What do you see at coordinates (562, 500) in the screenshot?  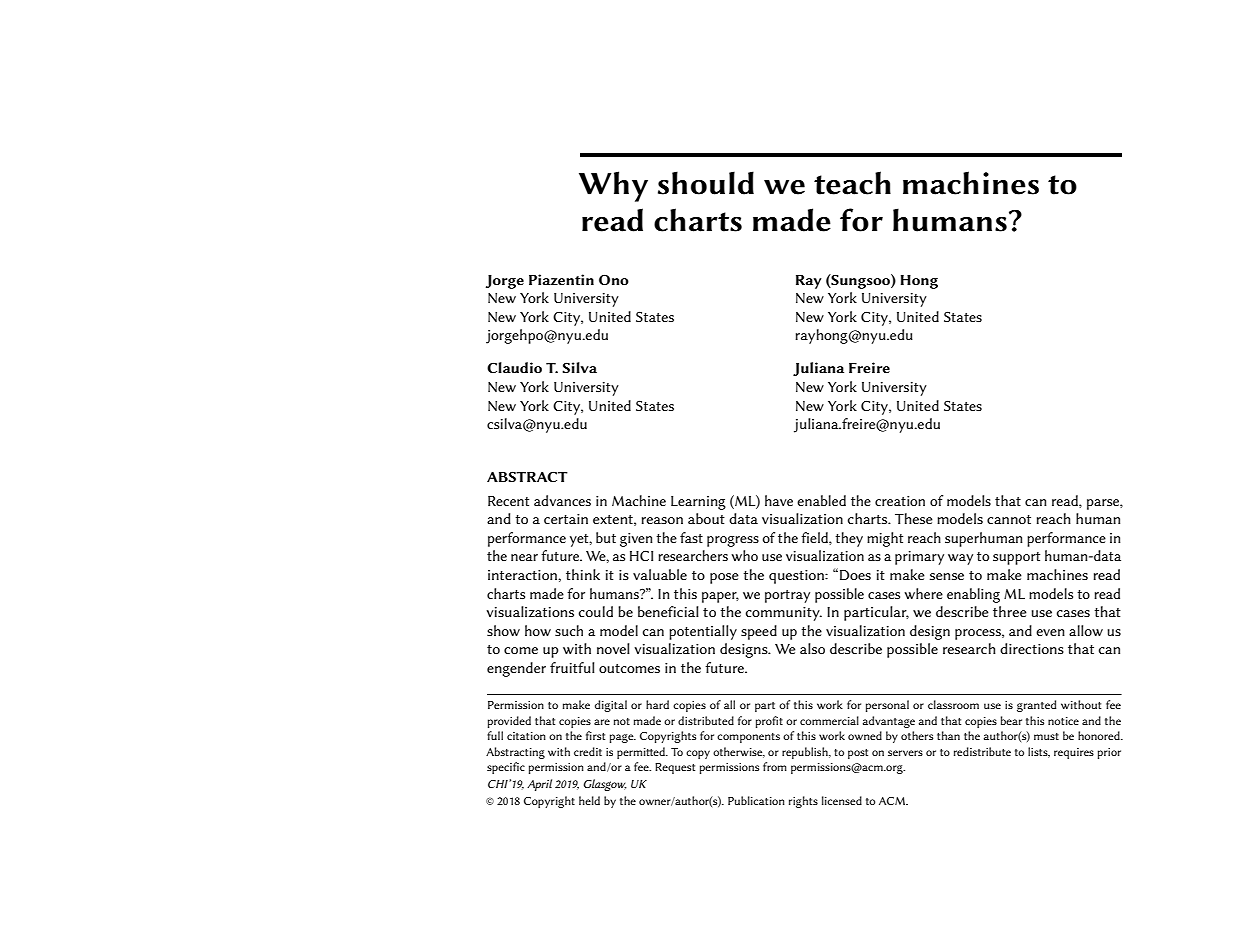 I see `advances` at bounding box center [562, 500].
